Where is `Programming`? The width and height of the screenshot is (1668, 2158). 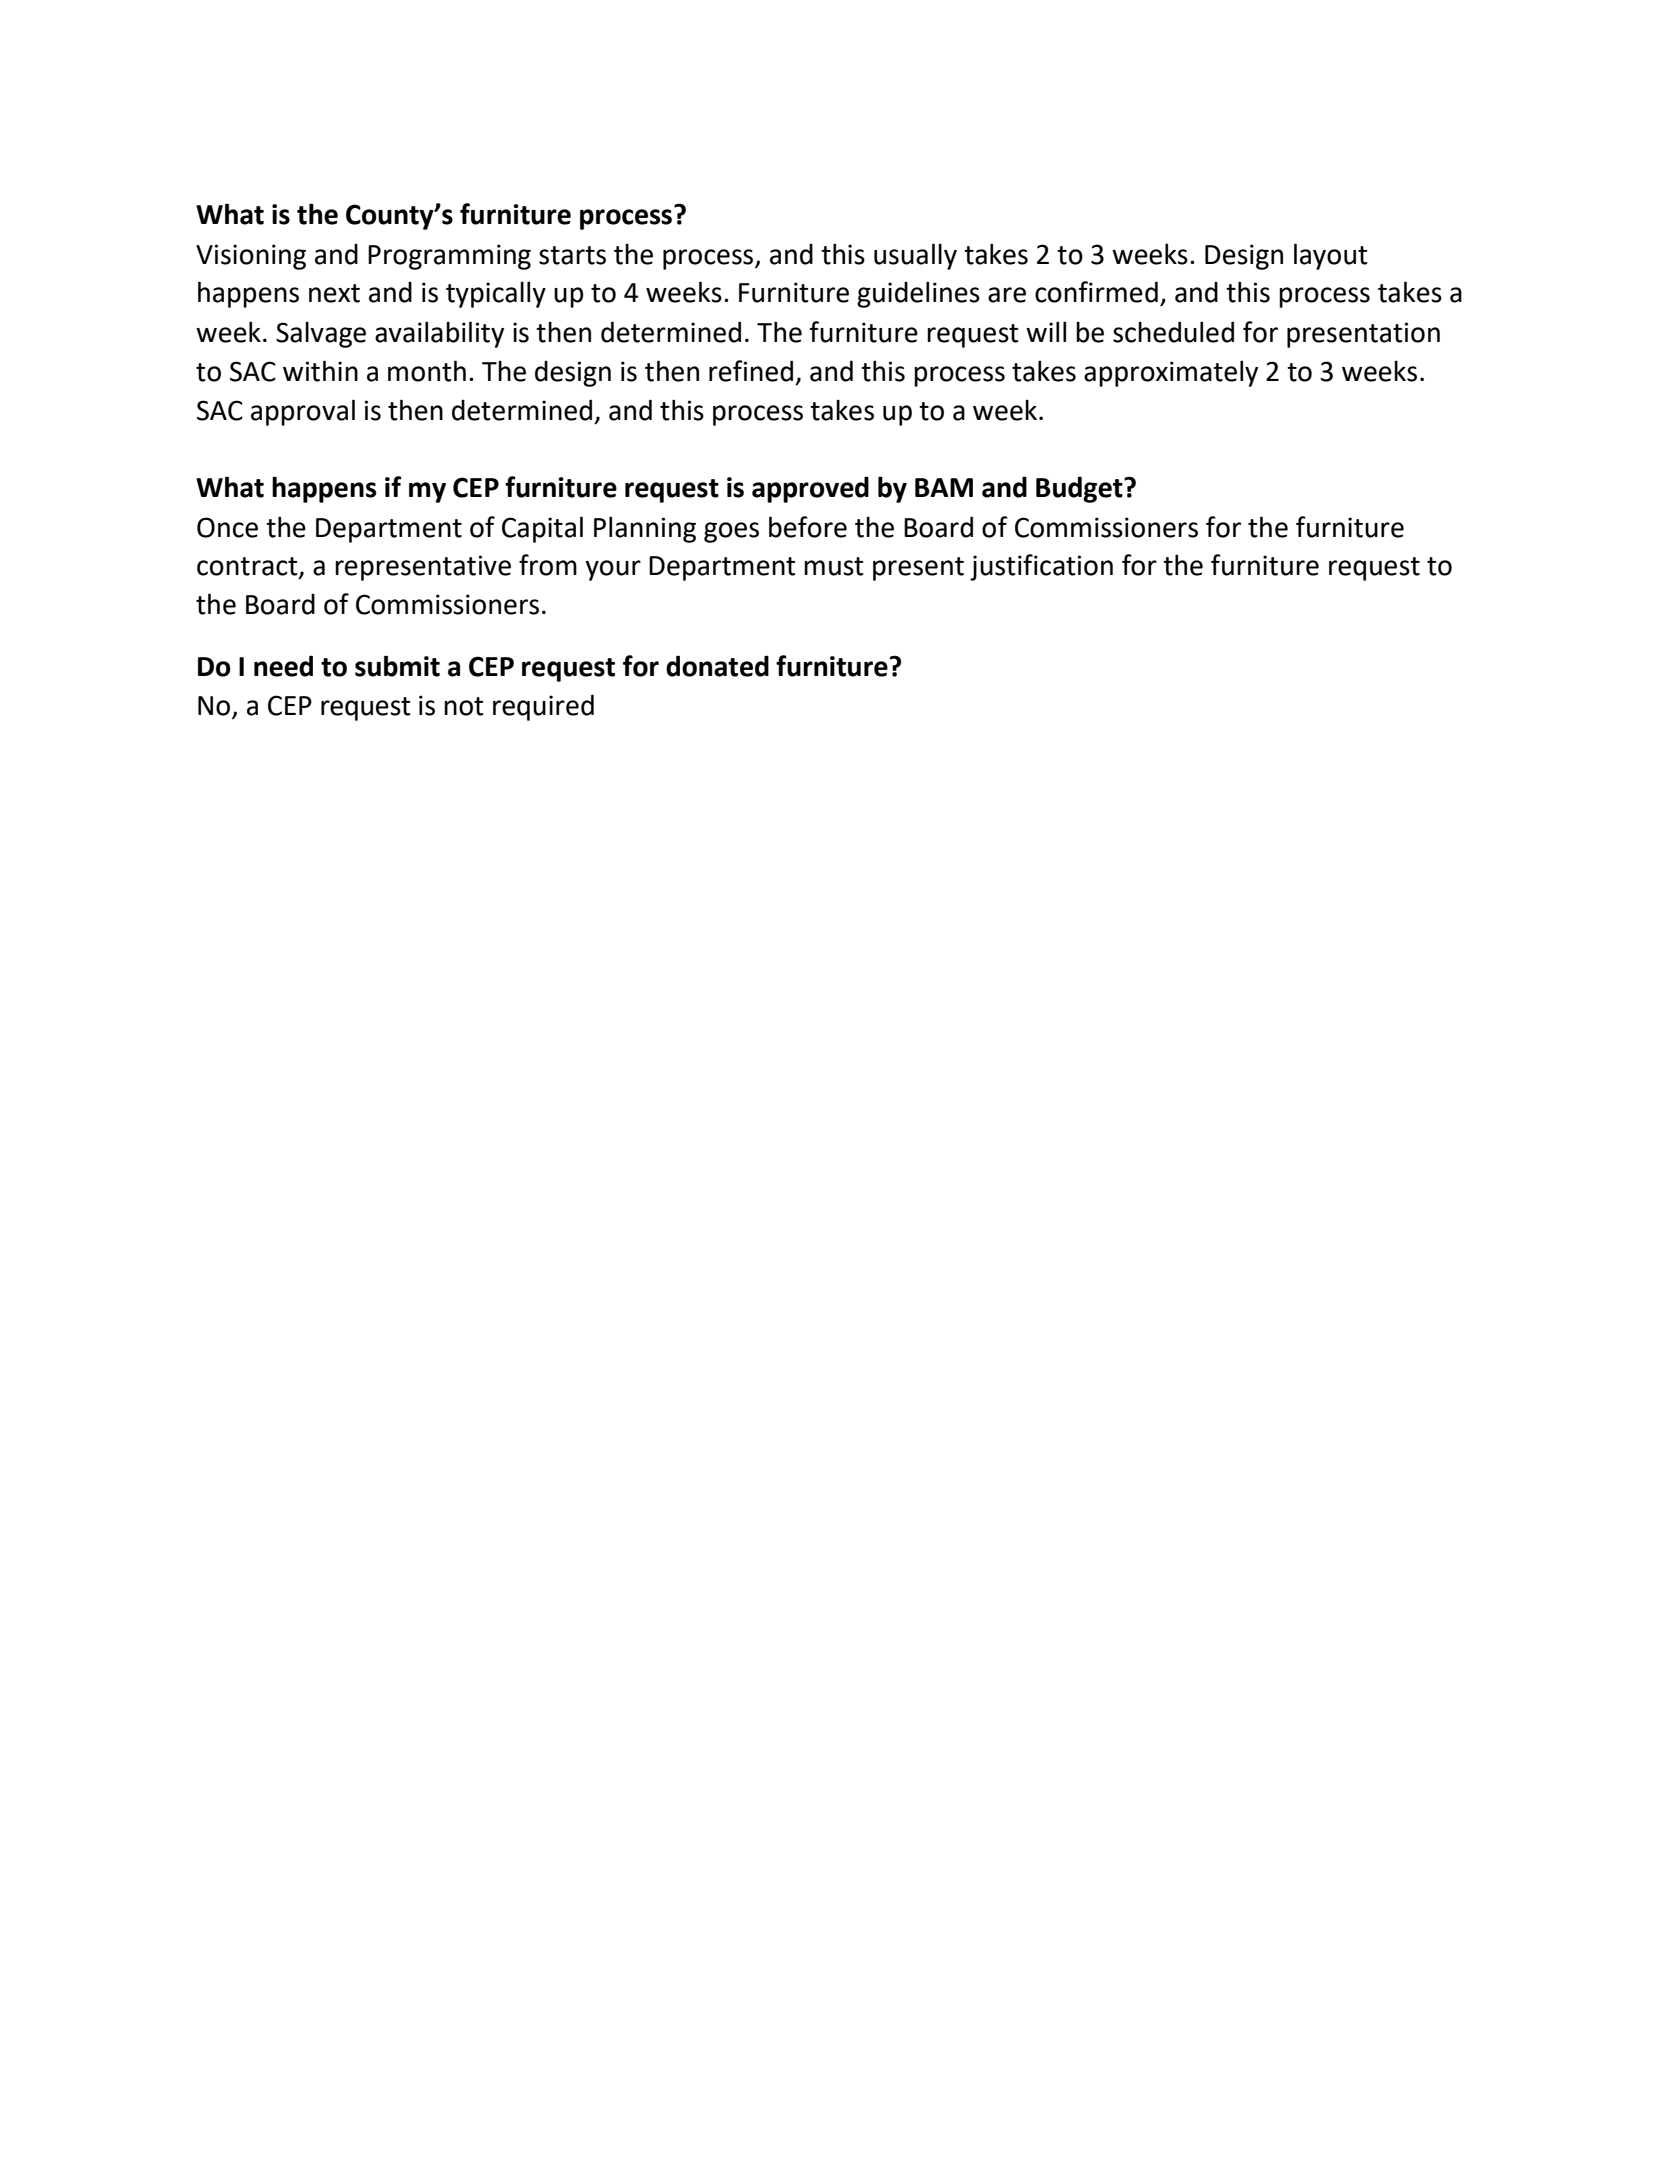 Programming is located at coordinates (449, 257).
